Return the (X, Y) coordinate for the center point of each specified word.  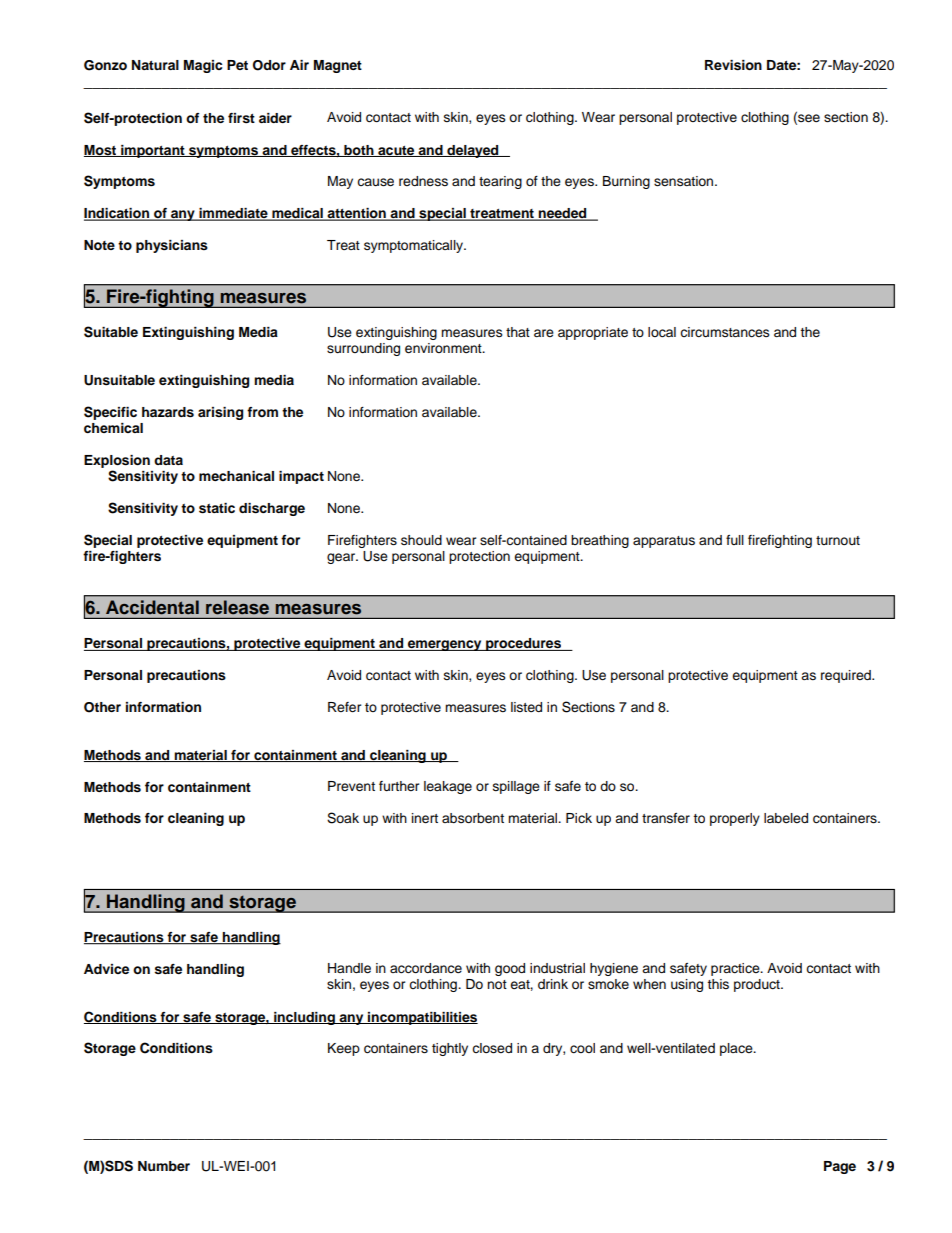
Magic (203, 66)
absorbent (473, 818)
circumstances (725, 332)
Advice (106, 969)
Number (164, 1166)
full (735, 540)
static (217, 508)
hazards (168, 412)
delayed (473, 151)
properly (735, 819)
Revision (733, 65)
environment (444, 348)
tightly (450, 1049)
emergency (445, 645)
